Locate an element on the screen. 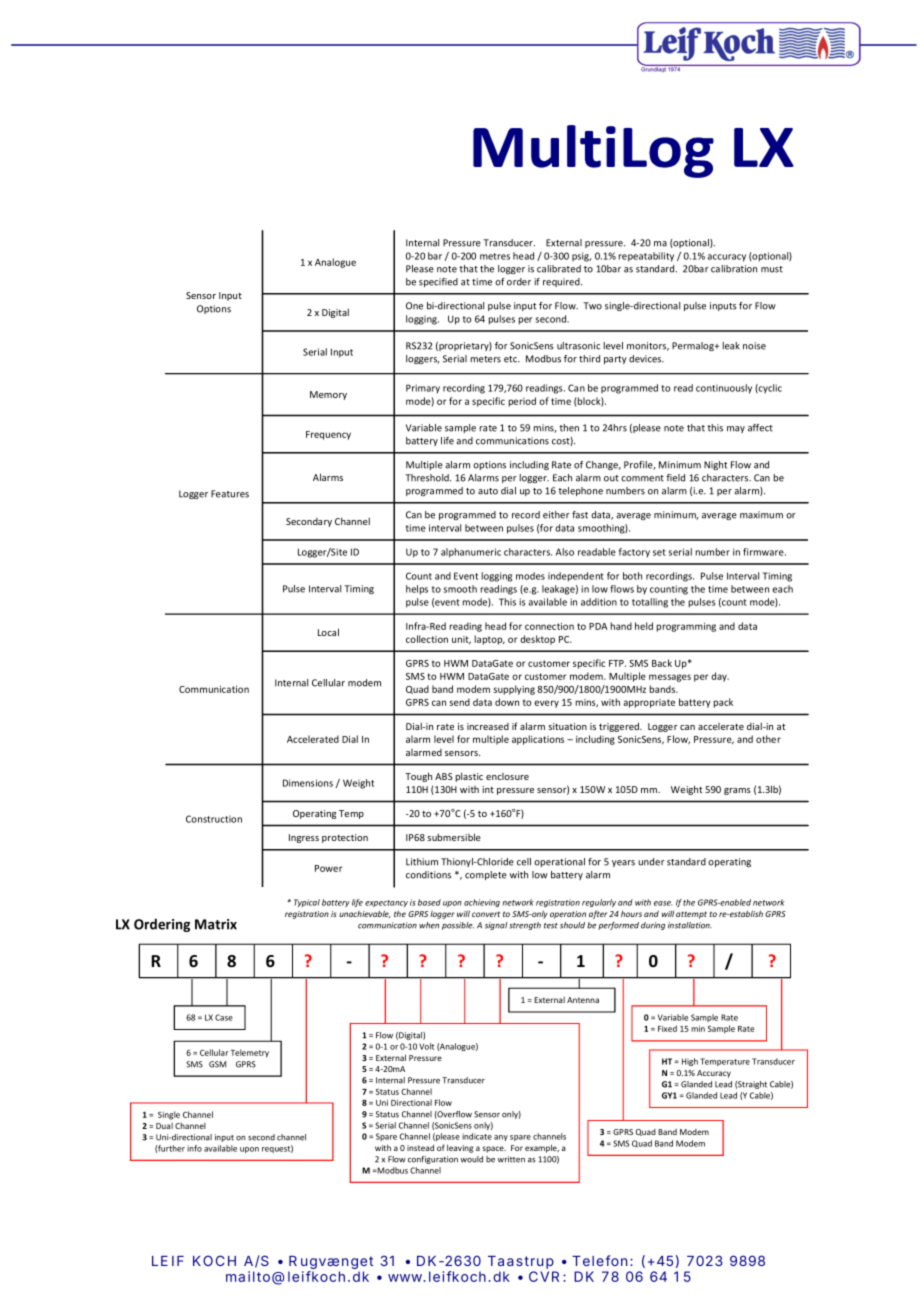 The width and height of the screenshot is (924, 1308). calibration is located at coordinates (734, 269).
